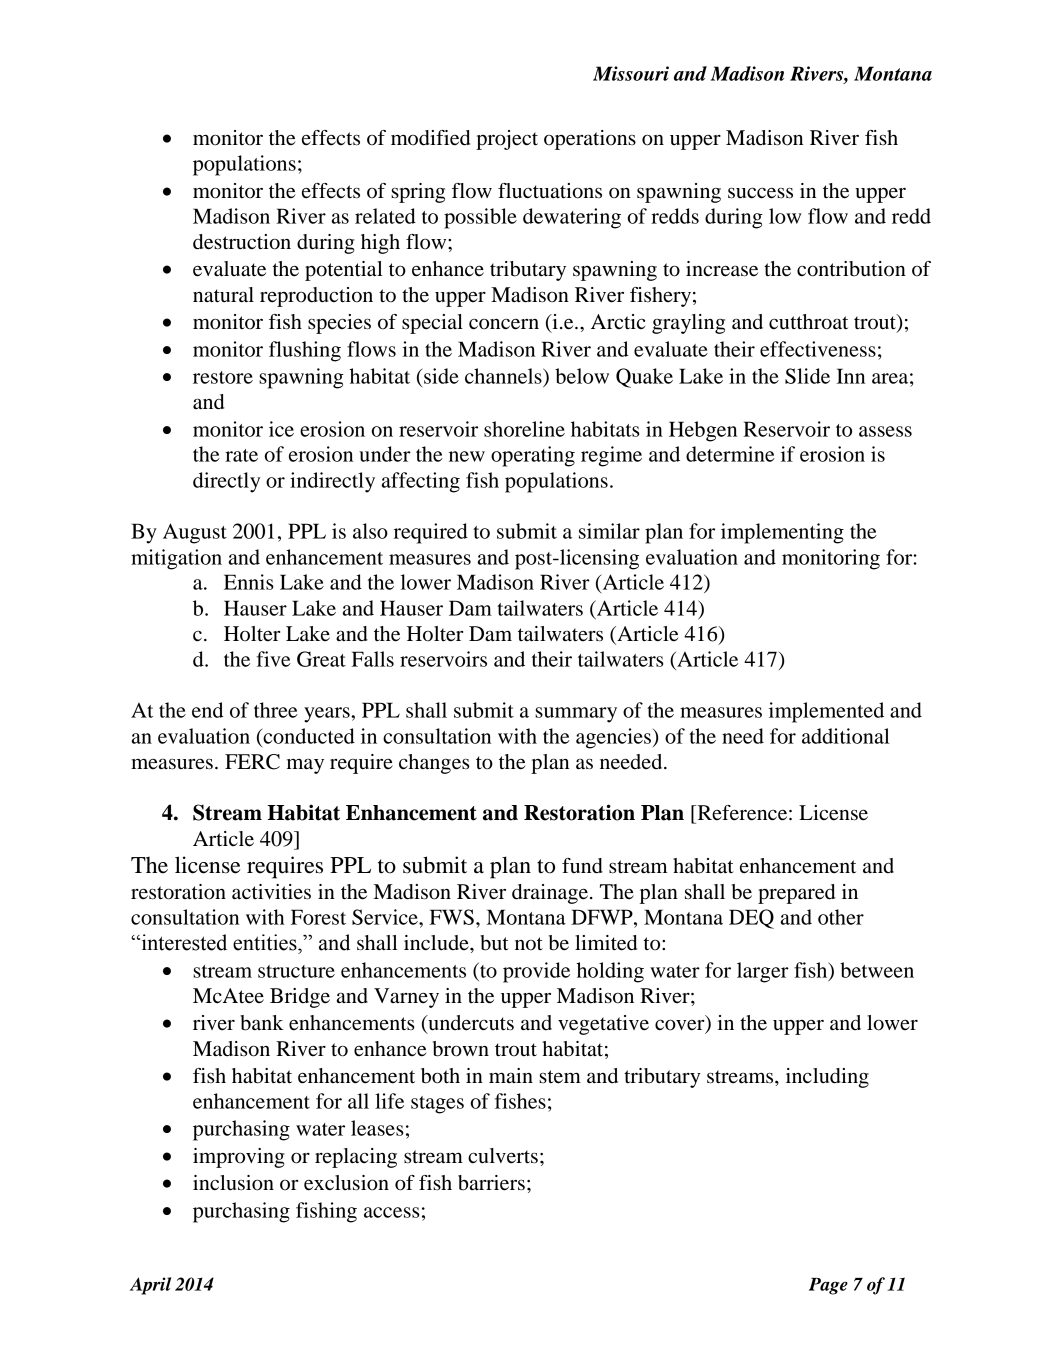 This page has height=1356, width=1048. Describe the element at coordinates (782, 533) in the page. I see `implementing` at that location.
